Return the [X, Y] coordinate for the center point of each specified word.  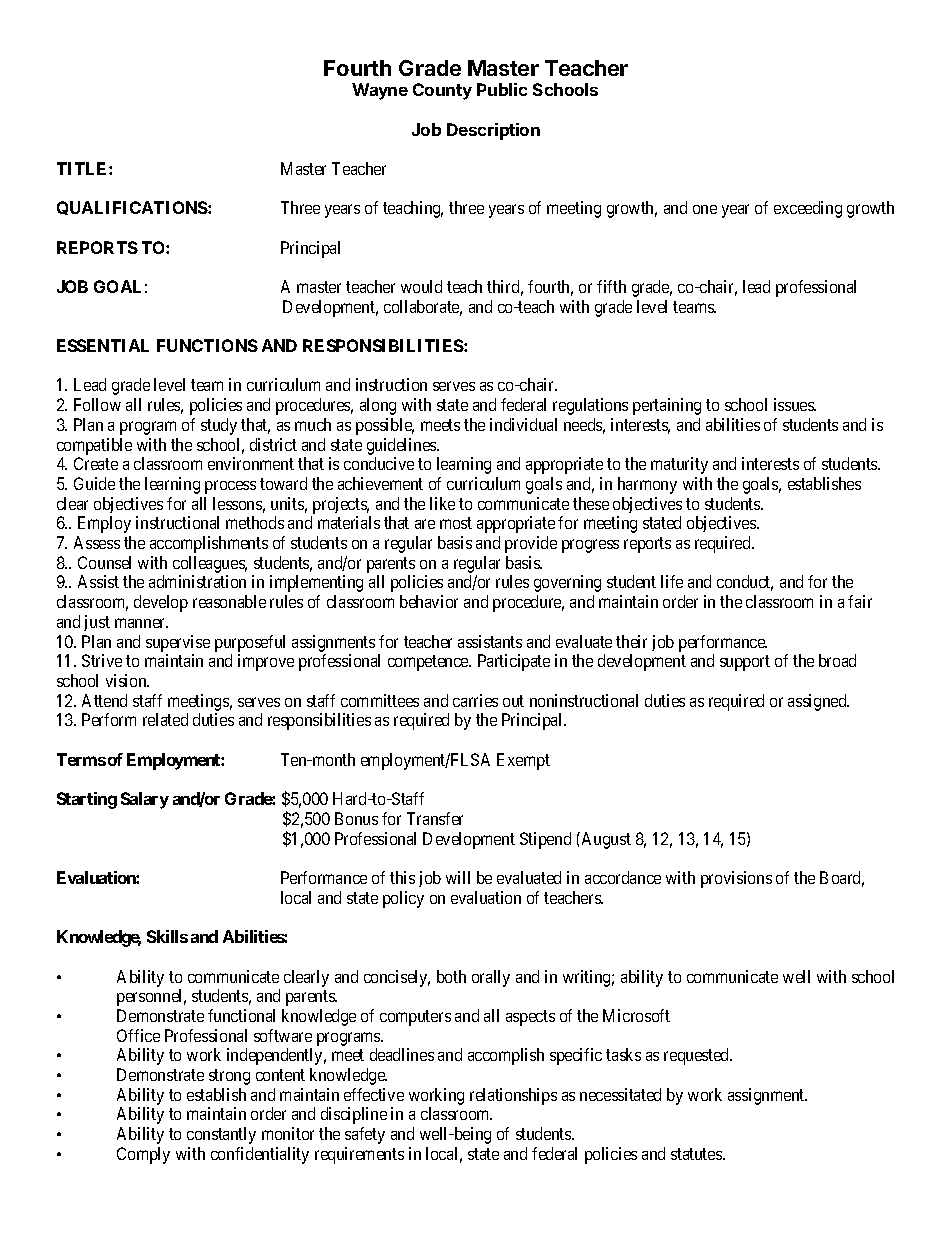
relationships [513, 1096]
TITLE [83, 168]
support [745, 663]
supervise [178, 643]
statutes [697, 1154]
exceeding [808, 209]
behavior [429, 601]
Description [493, 131]
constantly [221, 1135]
